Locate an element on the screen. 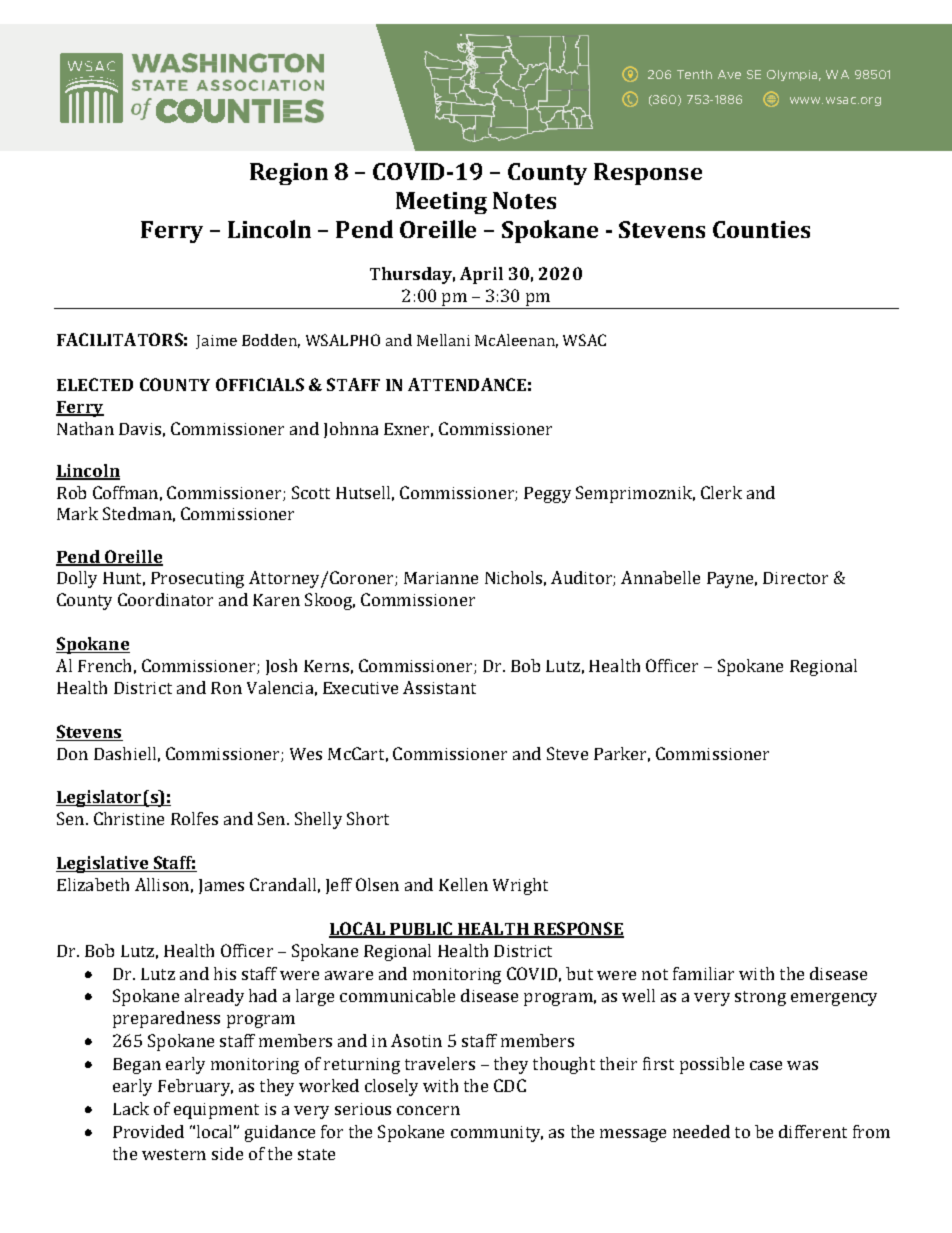 Image resolution: width=952 pixels, height=1233 pixels. different is located at coordinates (813, 1131).
